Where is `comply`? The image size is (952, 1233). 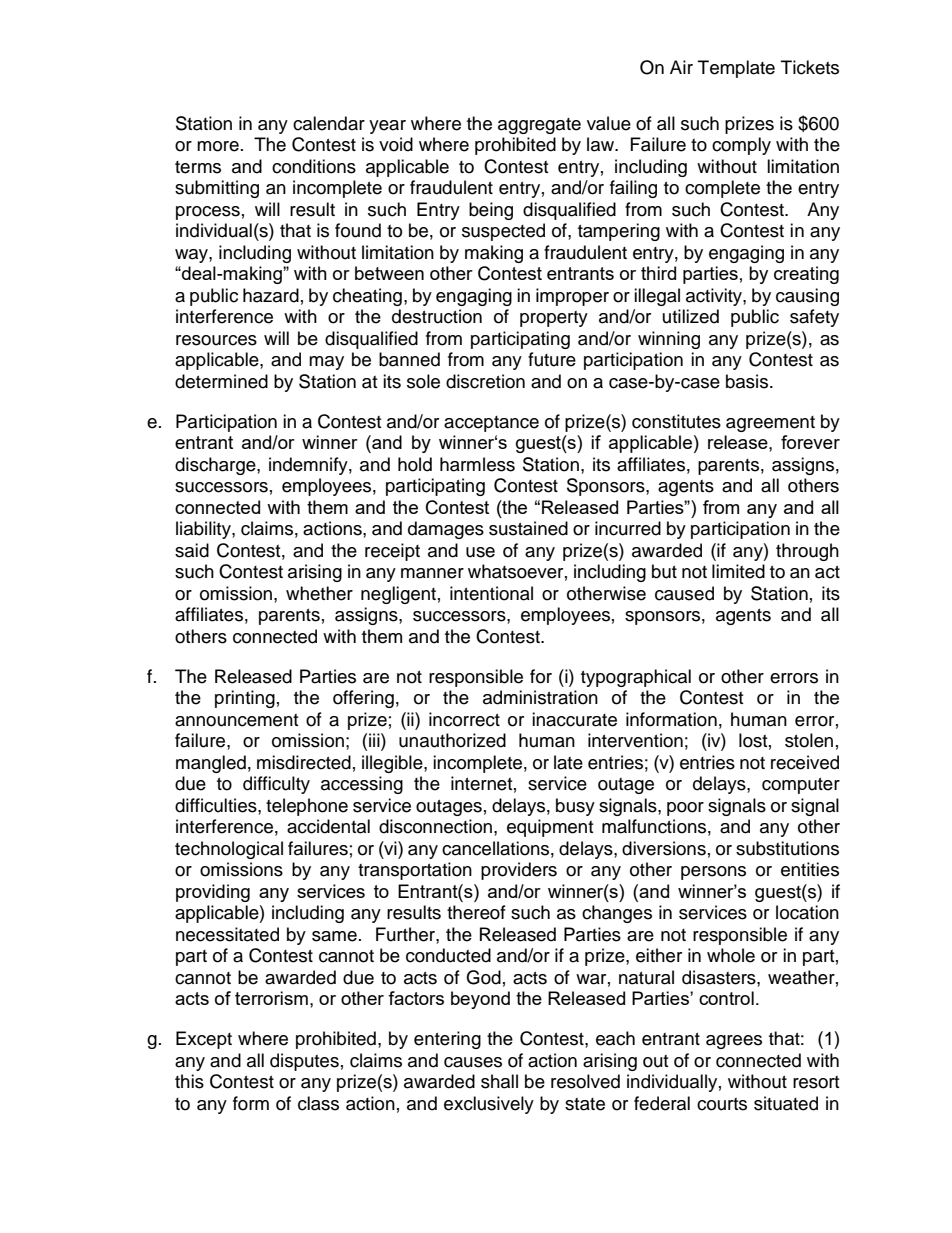 comply is located at coordinates (741, 146).
